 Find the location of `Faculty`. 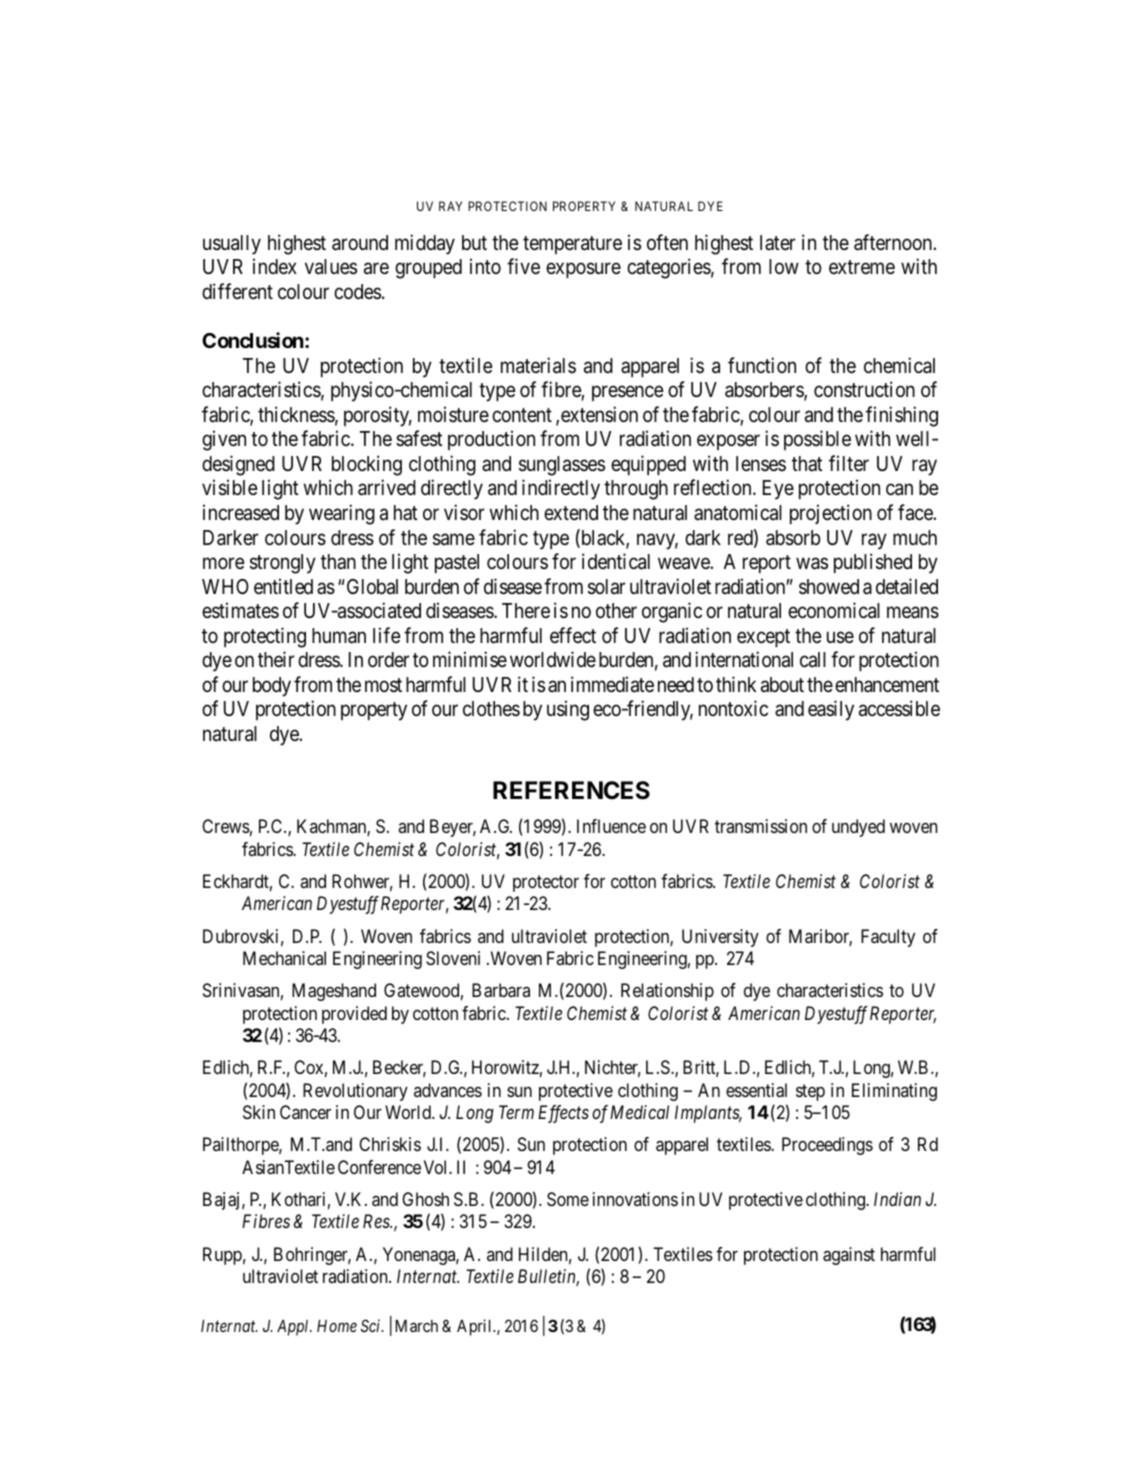

Faculty is located at coordinates (888, 938).
